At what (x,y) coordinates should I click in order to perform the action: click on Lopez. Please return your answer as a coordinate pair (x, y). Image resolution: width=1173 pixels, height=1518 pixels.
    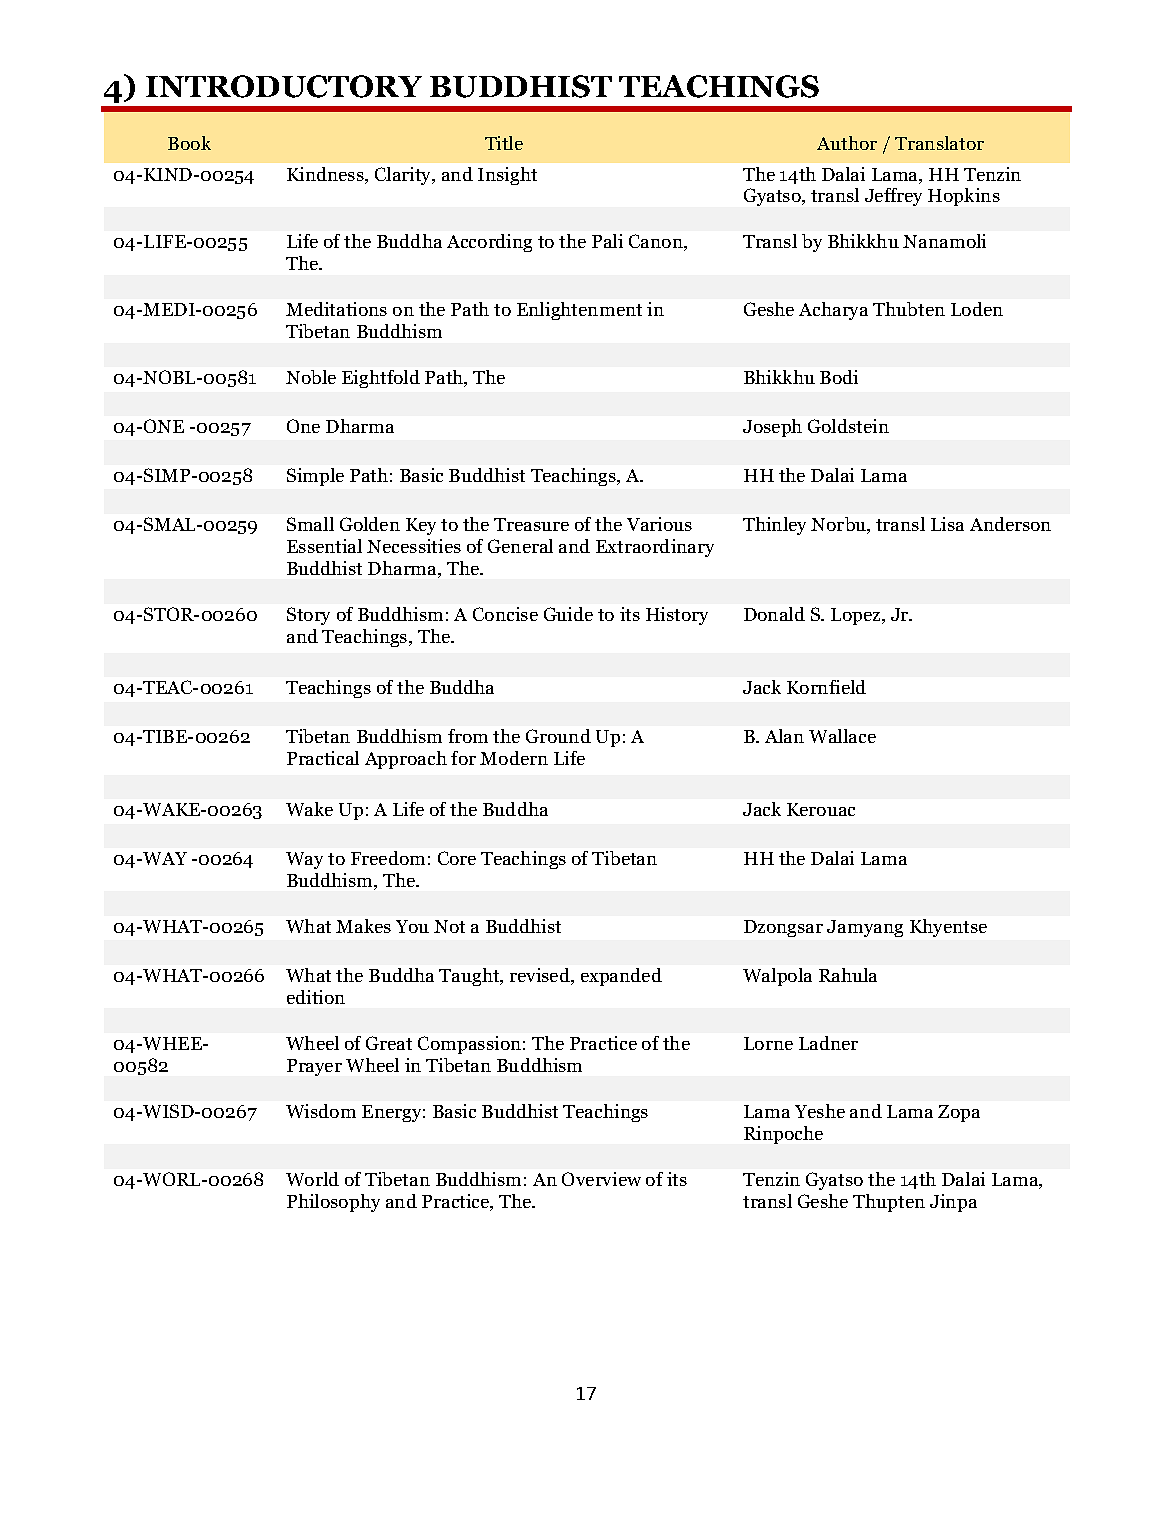
    Looking at the image, I should click on (857, 616).
